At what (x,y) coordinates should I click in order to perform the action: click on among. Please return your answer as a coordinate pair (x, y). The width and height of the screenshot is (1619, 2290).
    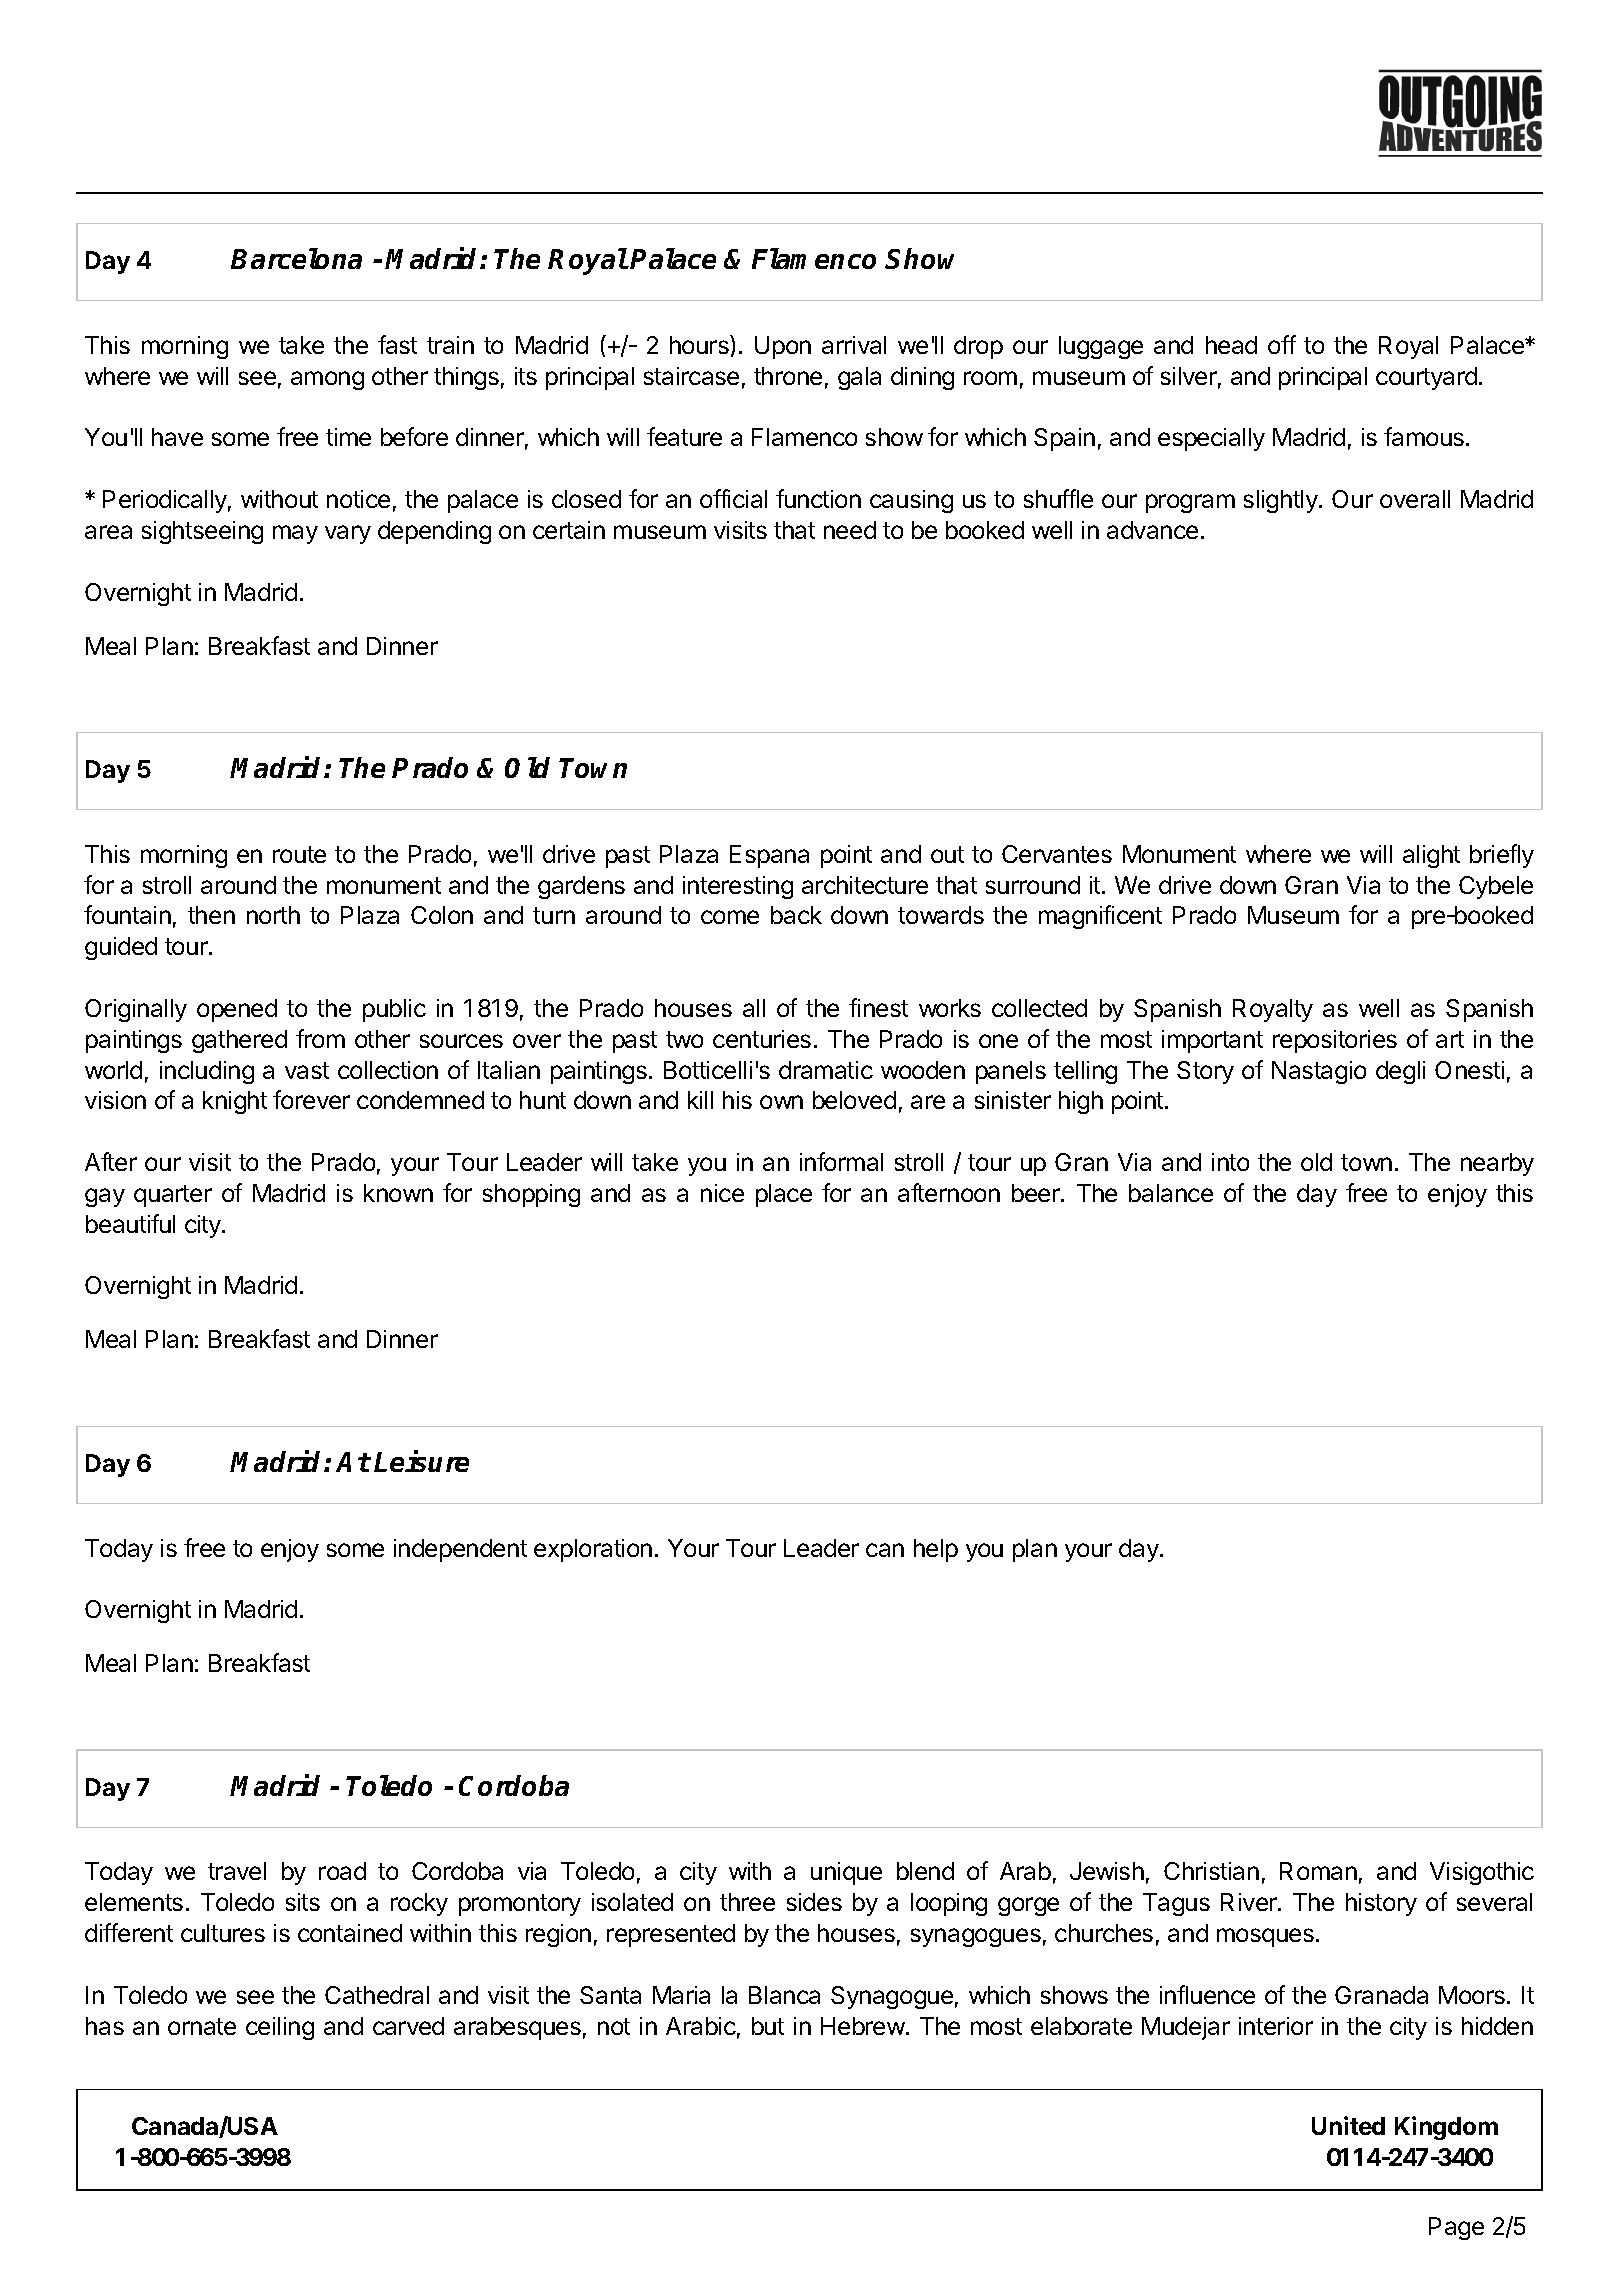
    Looking at the image, I should click on (327, 380).
